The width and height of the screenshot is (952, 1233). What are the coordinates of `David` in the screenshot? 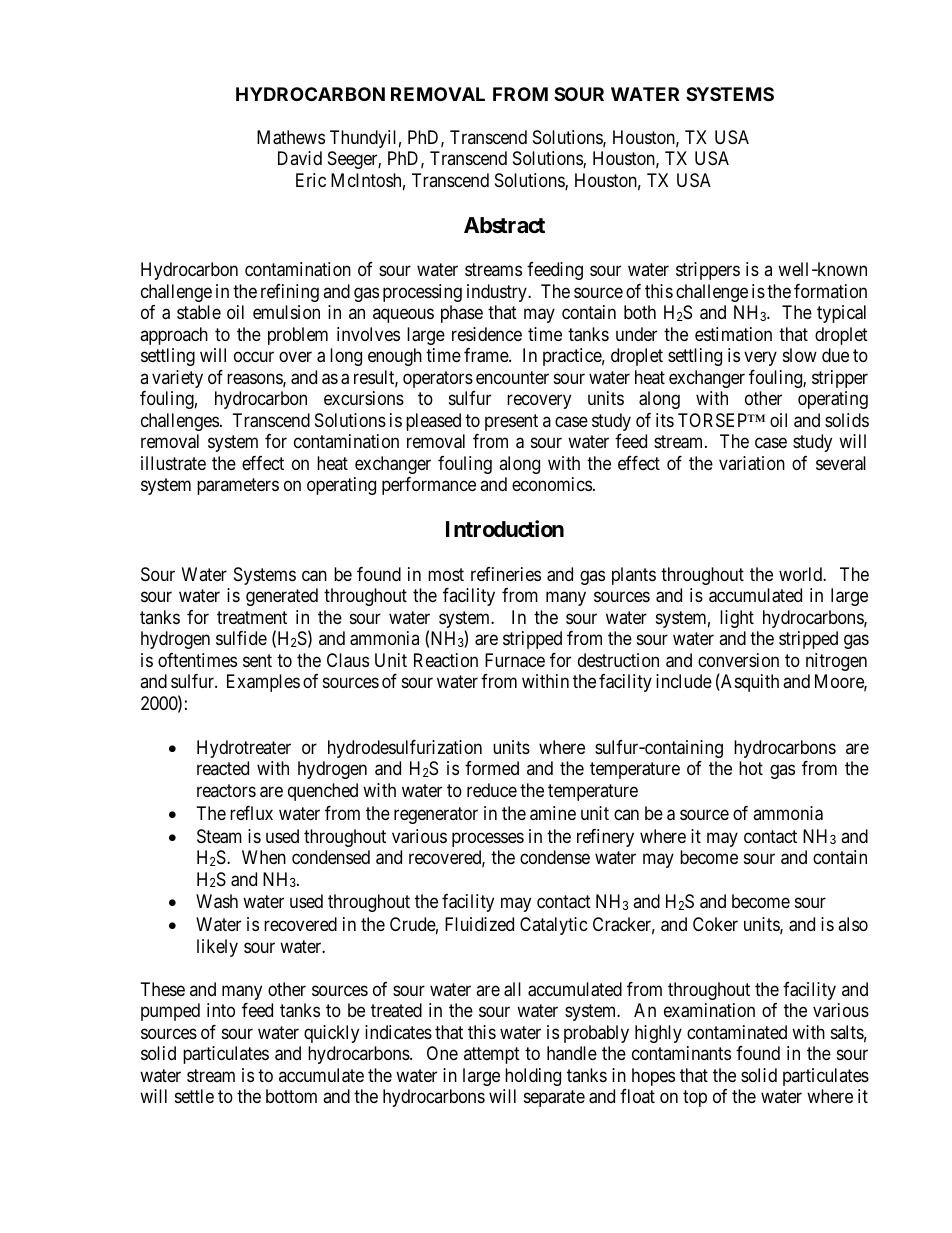 It's located at (300, 158).
